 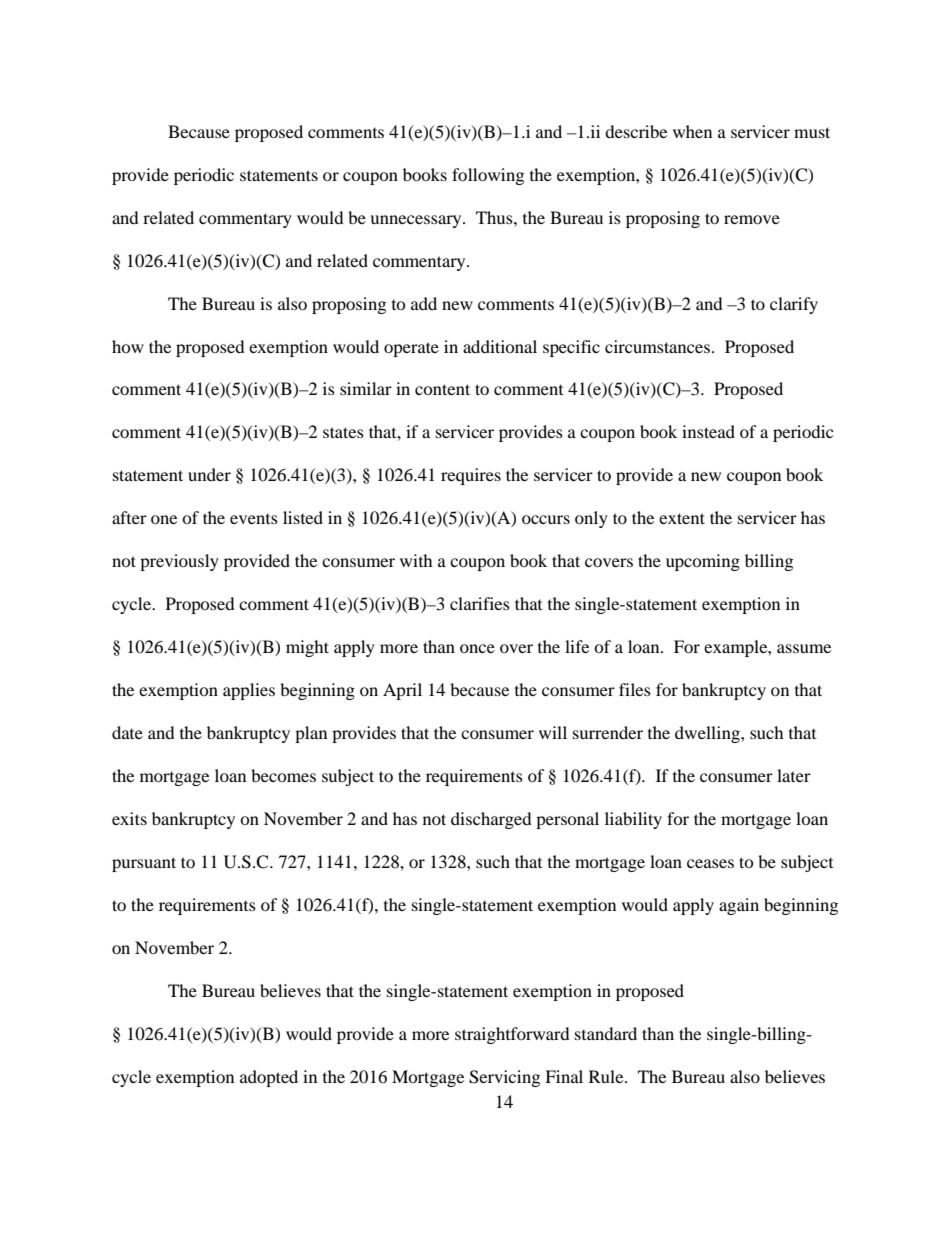 What do you see at coordinates (269, 1078) in the page?
I see `adopted` at bounding box center [269, 1078].
